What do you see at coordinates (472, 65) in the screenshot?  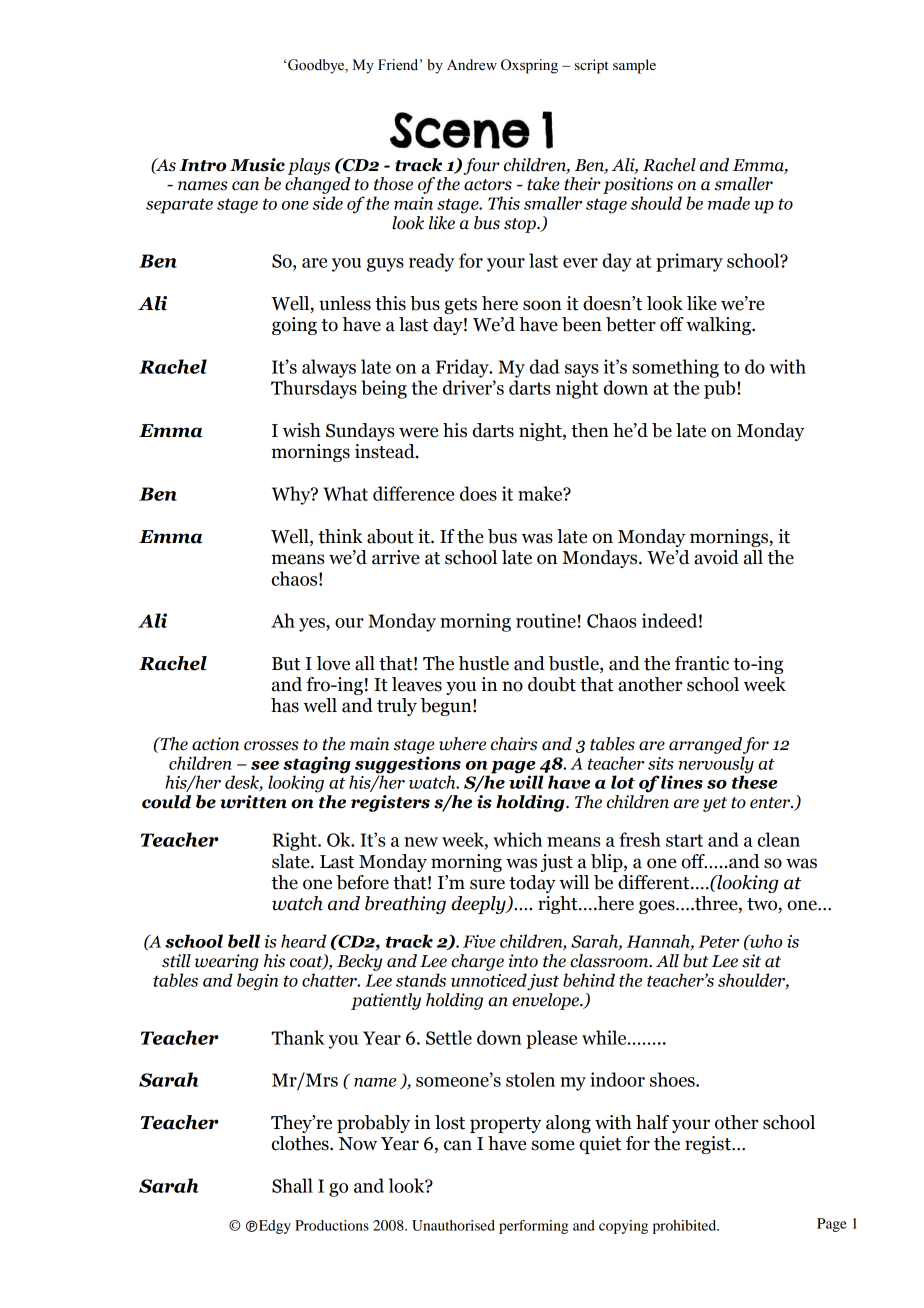 I see `Andrew` at bounding box center [472, 65].
